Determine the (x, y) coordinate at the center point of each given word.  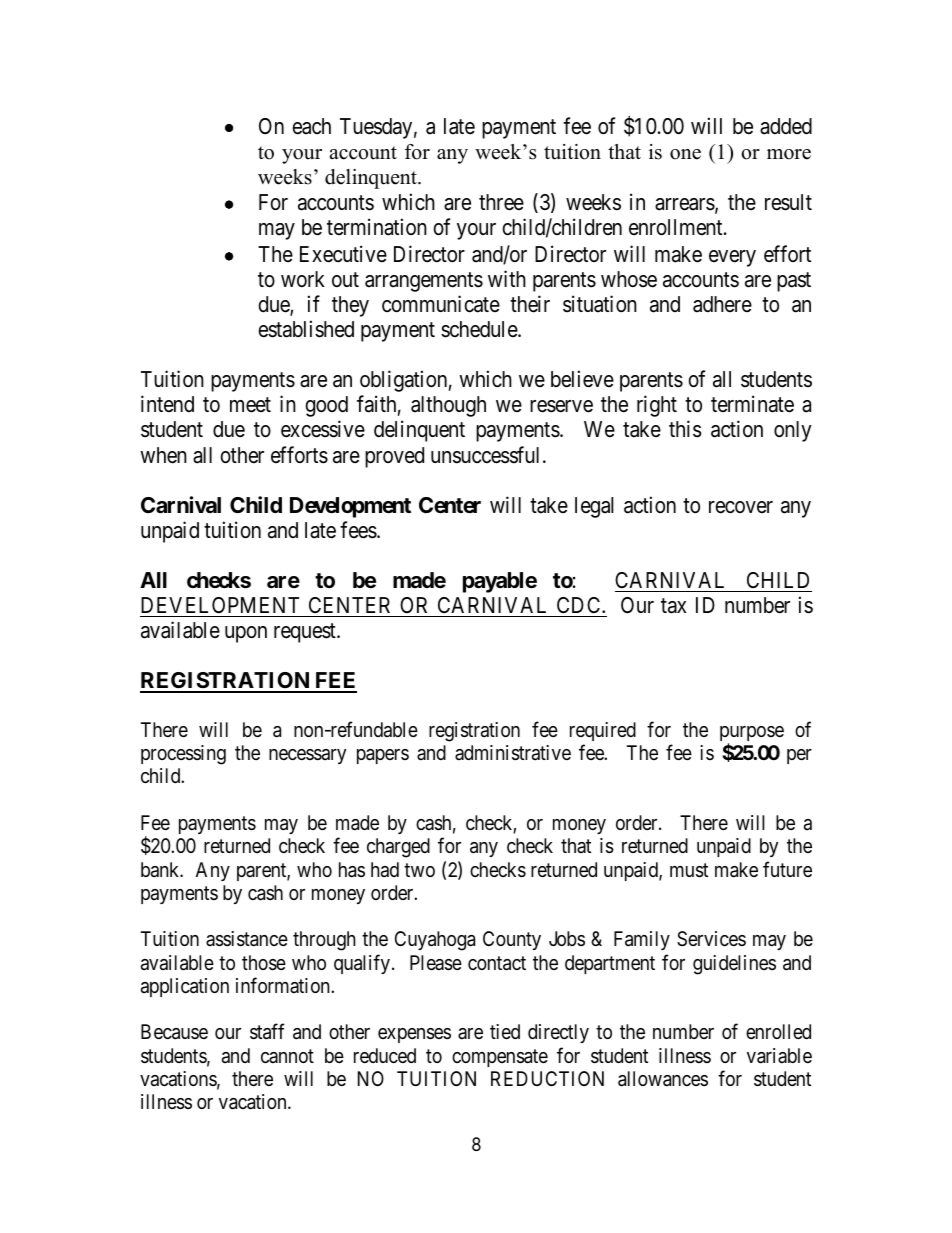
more (789, 154)
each (311, 126)
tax (673, 606)
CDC (580, 605)
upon (246, 634)
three (501, 202)
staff (267, 1032)
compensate (500, 1058)
